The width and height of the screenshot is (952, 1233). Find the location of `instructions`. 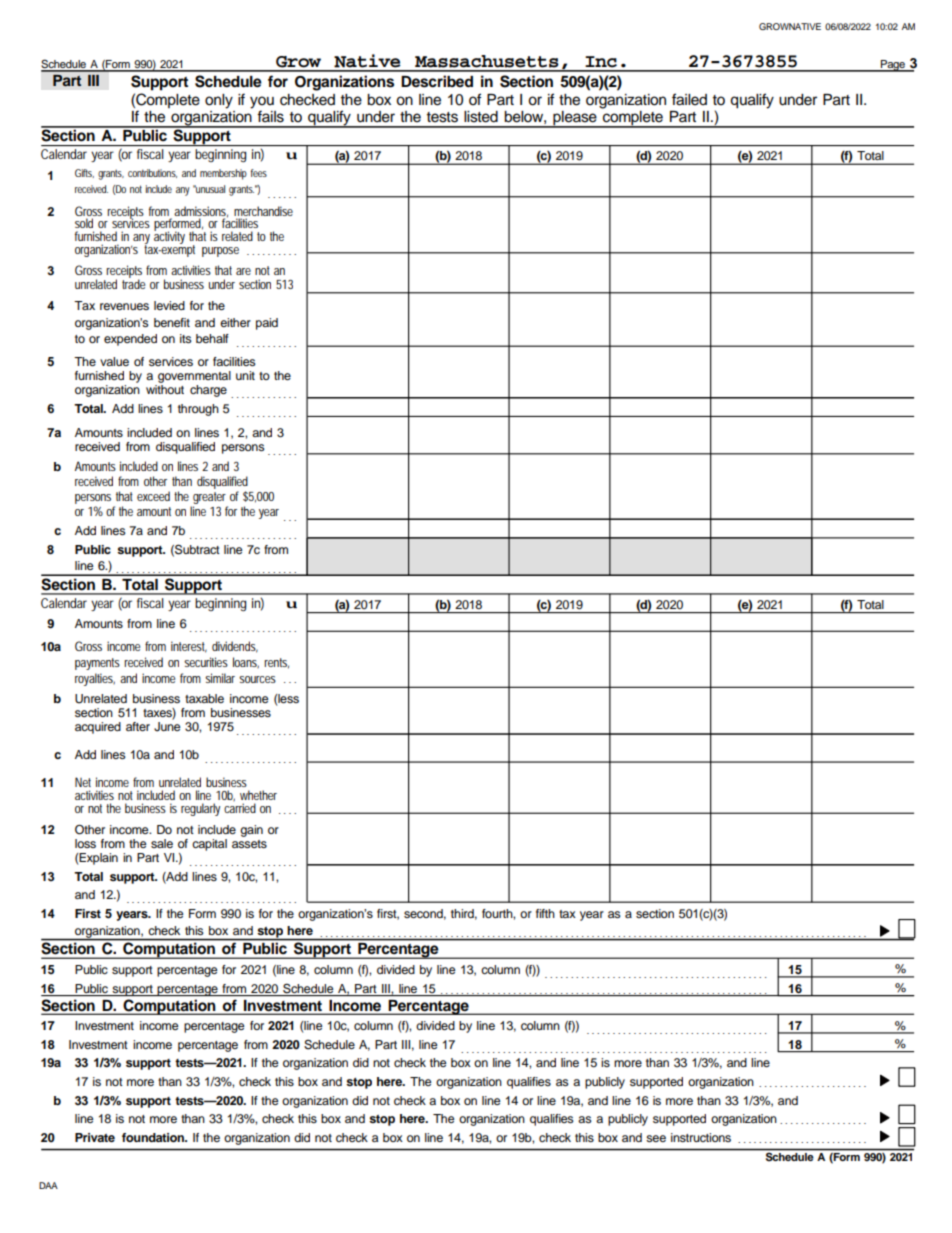

instructions is located at coordinates (701, 1137).
